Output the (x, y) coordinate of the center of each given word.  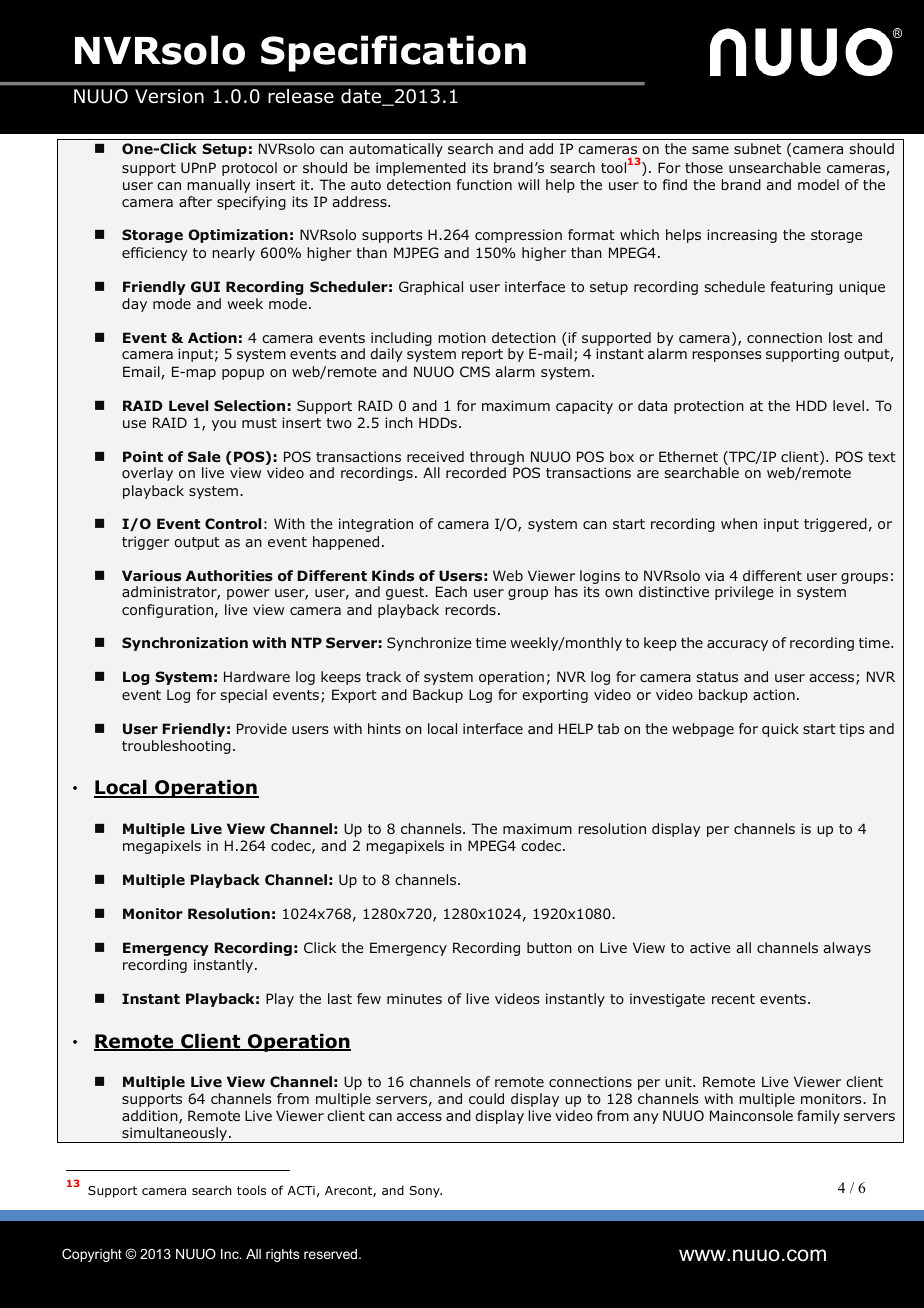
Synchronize (429, 644)
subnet (757, 148)
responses (727, 356)
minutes (414, 998)
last (340, 998)
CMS (475, 371)
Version (169, 96)
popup (243, 374)
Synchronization (185, 644)
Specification (393, 53)
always (847, 949)
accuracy (737, 645)
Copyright (92, 1255)
